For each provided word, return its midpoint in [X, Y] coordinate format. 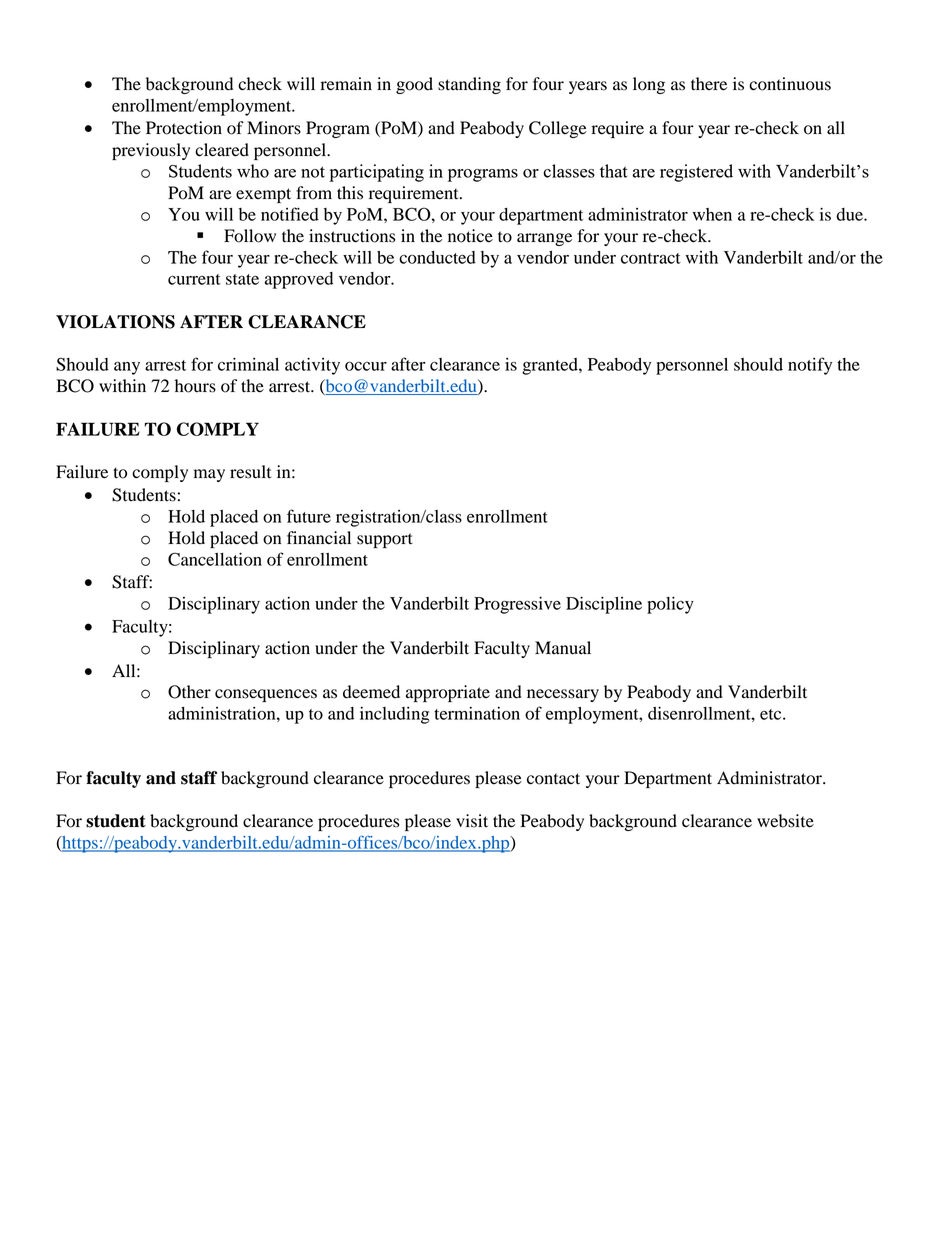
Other [189, 692]
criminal [248, 364]
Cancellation [215, 559]
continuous [790, 84]
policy [670, 605]
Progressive [517, 605]
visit [472, 821]
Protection [184, 128]
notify [810, 366]
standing [469, 85]
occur [366, 366]
